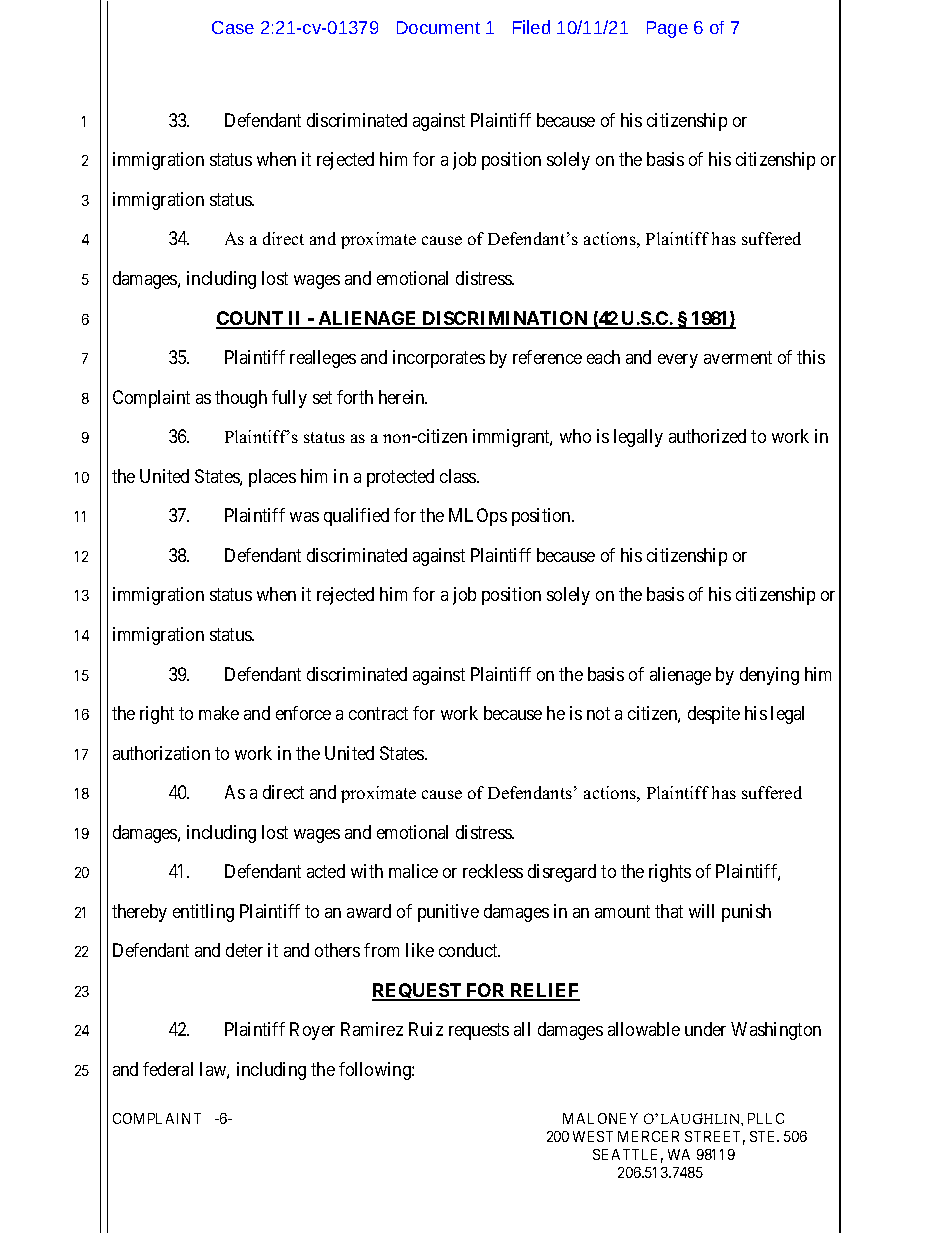 This screenshot has height=1233, width=952. What do you see at coordinates (233, 27) in the screenshot?
I see `Case` at bounding box center [233, 27].
